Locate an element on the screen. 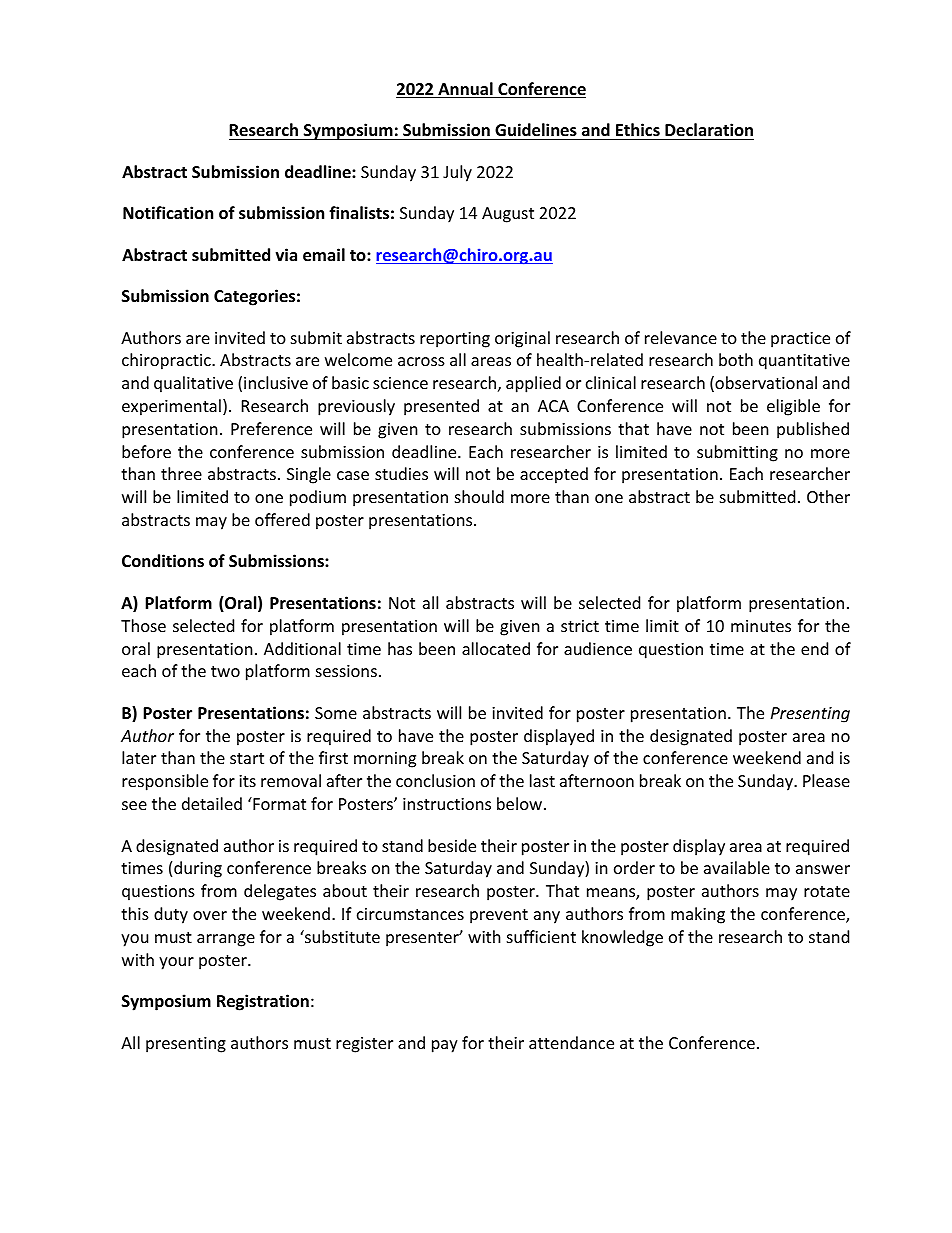 Image resolution: width=952 pixels, height=1233 pixels. pay is located at coordinates (445, 1046).
